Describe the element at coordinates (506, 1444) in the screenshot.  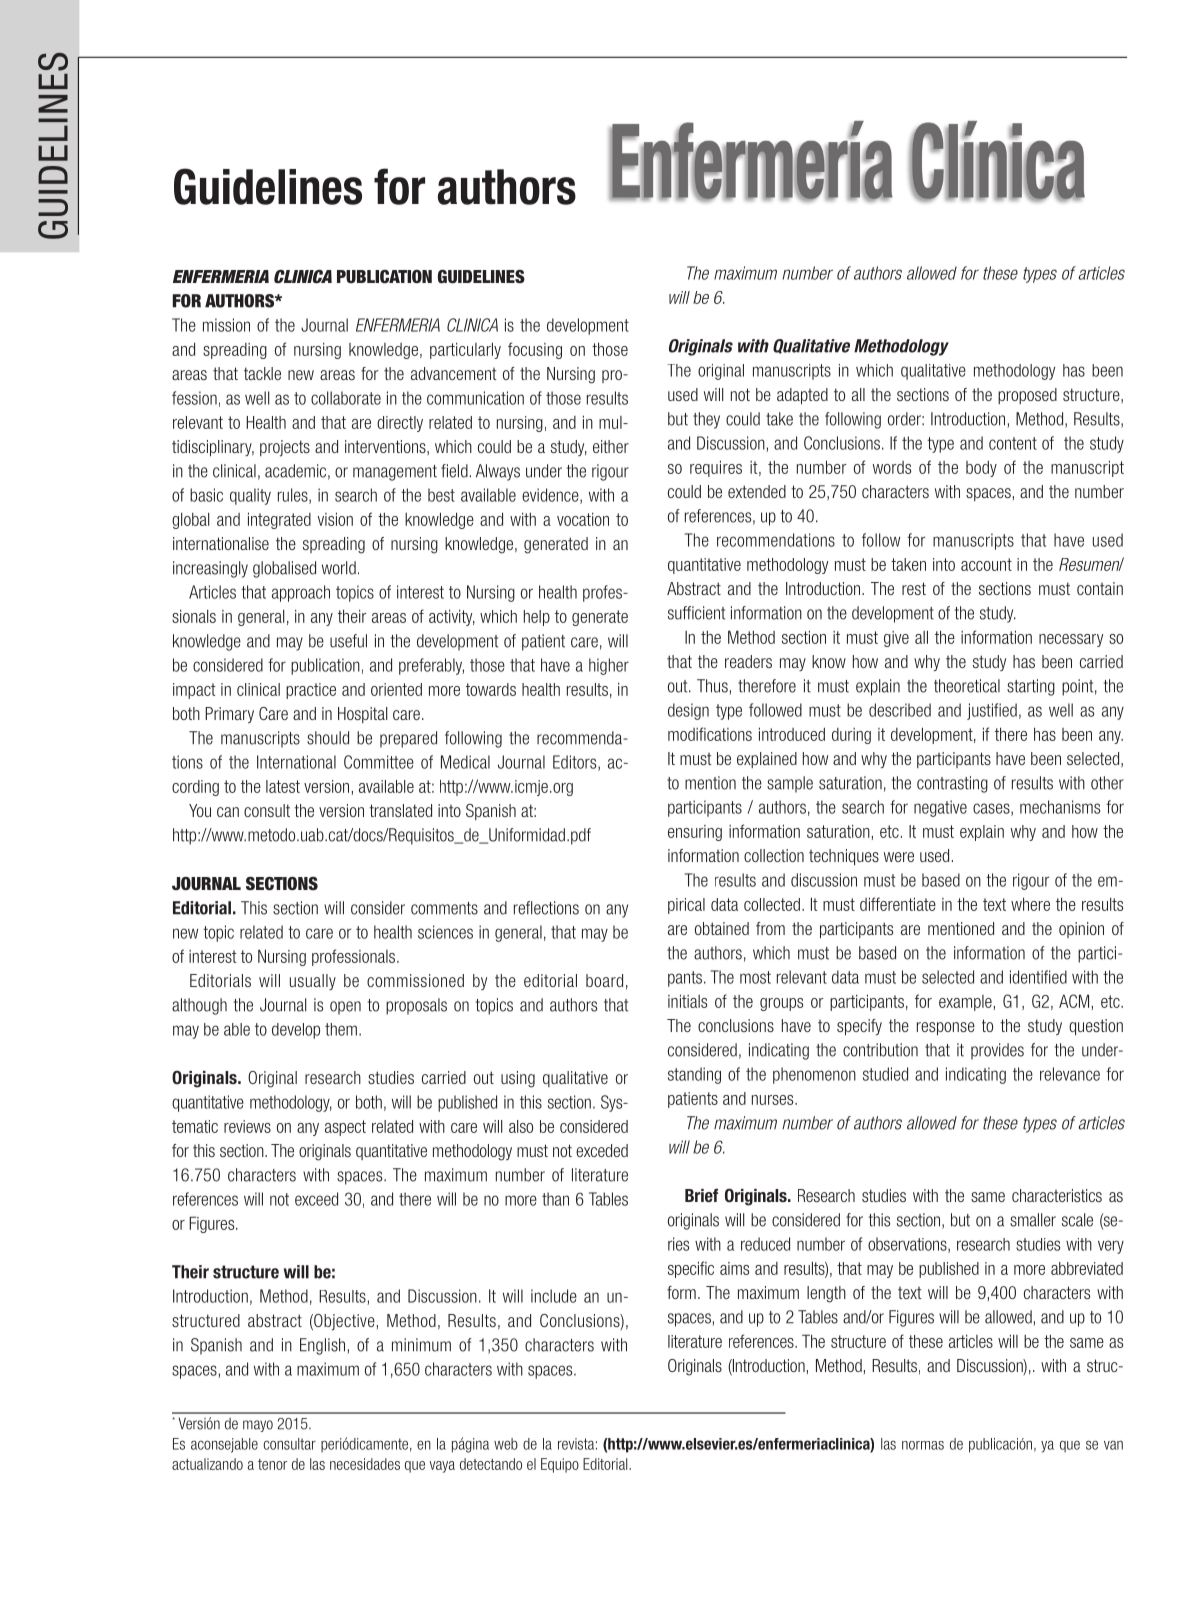
I see `web` at that location.
